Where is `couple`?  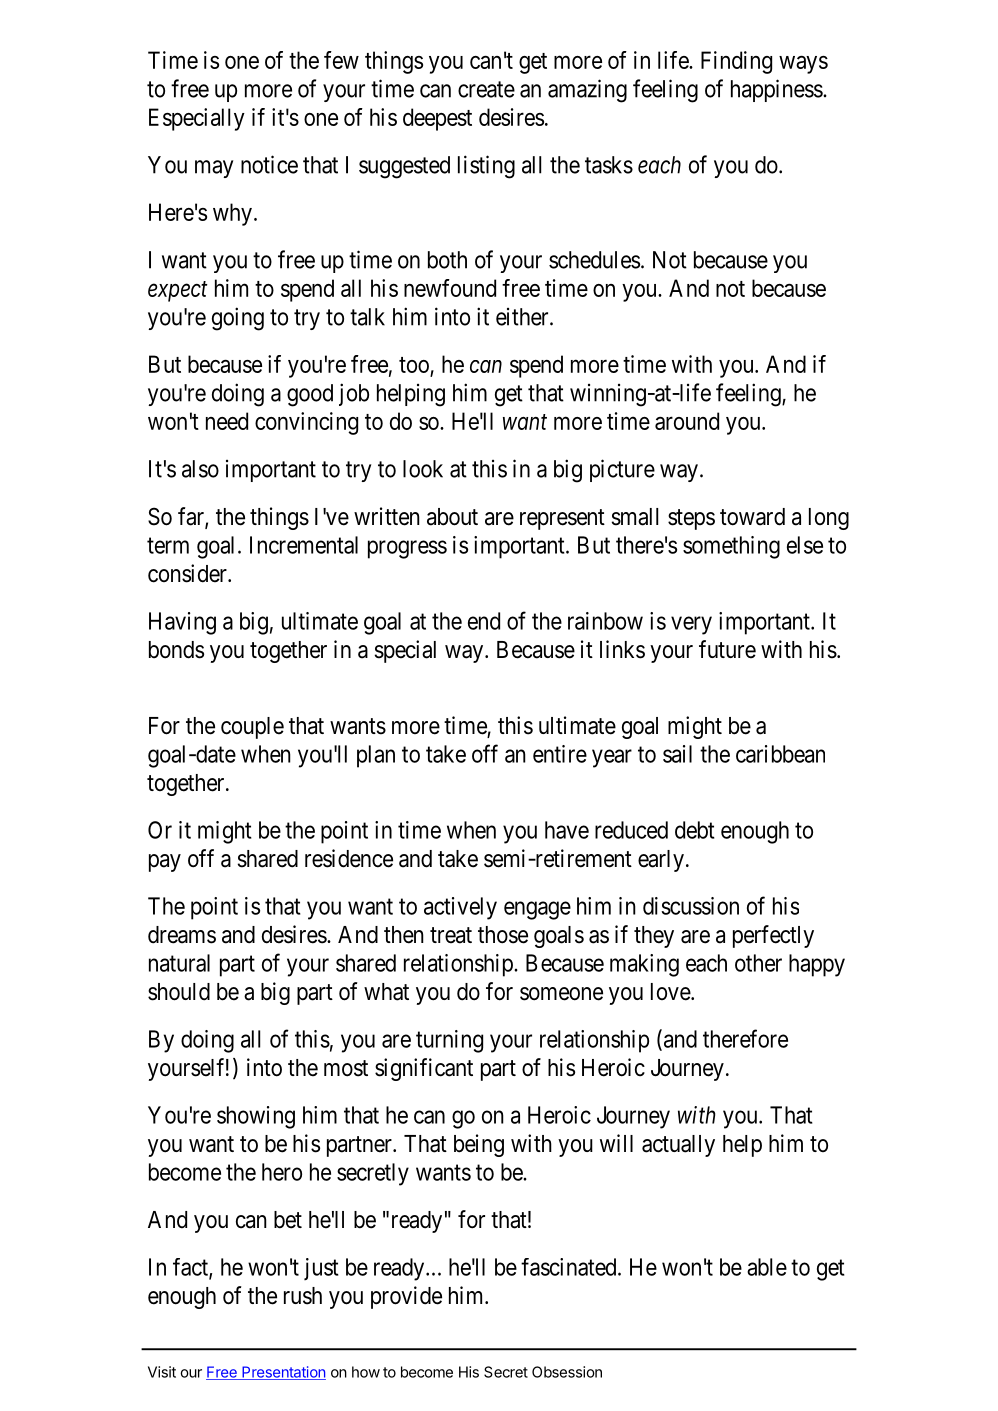
couple is located at coordinates (252, 728).
